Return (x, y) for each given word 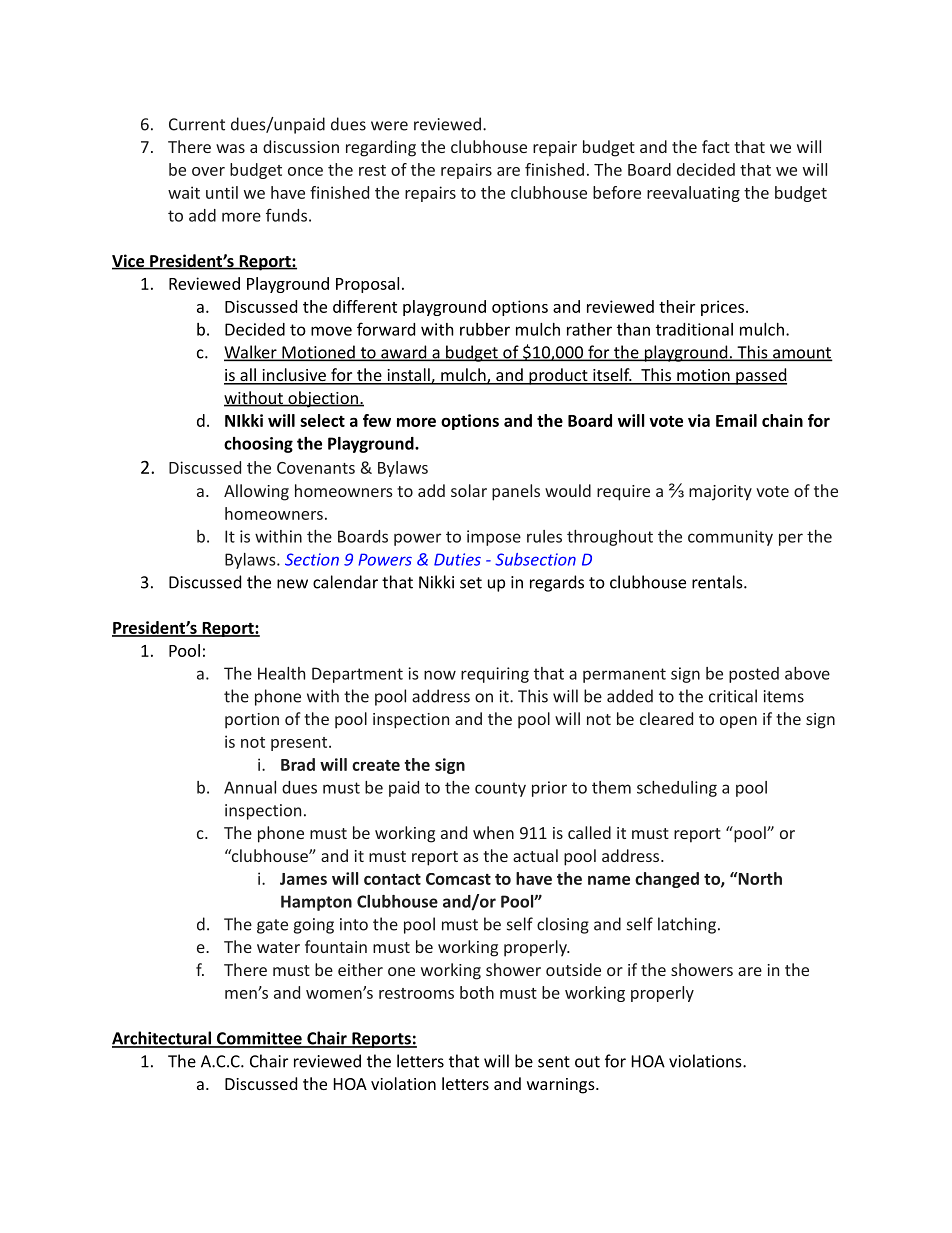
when (493, 832)
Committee (259, 1039)
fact (716, 146)
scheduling (677, 789)
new (292, 584)
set (471, 583)
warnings (562, 1086)
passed (760, 376)
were (389, 126)
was (230, 148)
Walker (251, 353)
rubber (485, 329)
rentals (718, 582)
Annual (250, 787)
